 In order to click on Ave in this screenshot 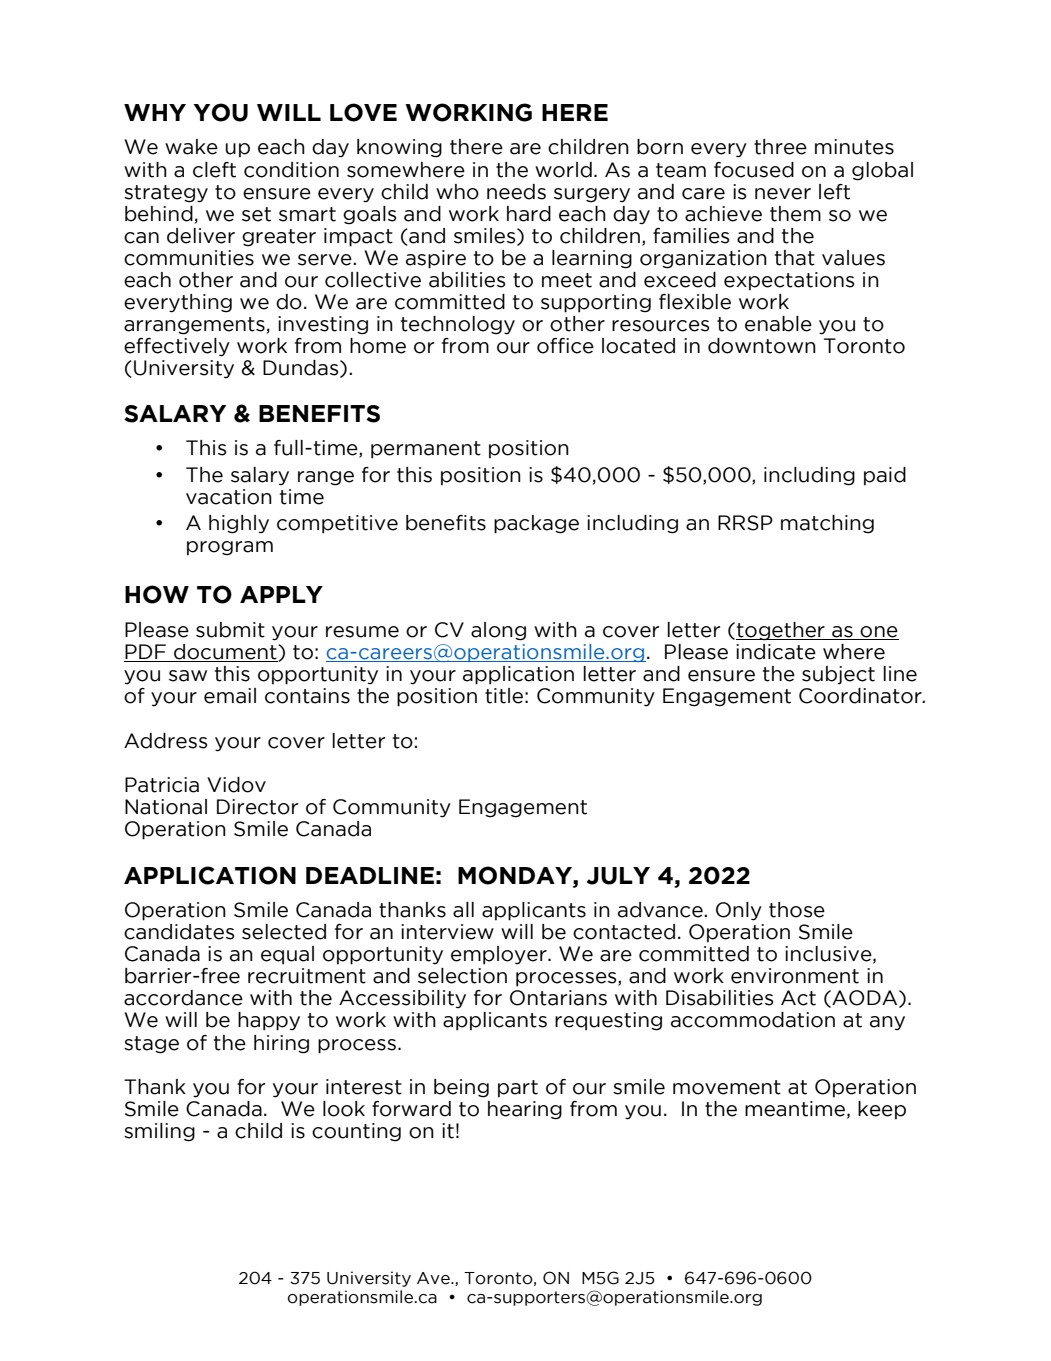, I will do `click(434, 1278)`.
